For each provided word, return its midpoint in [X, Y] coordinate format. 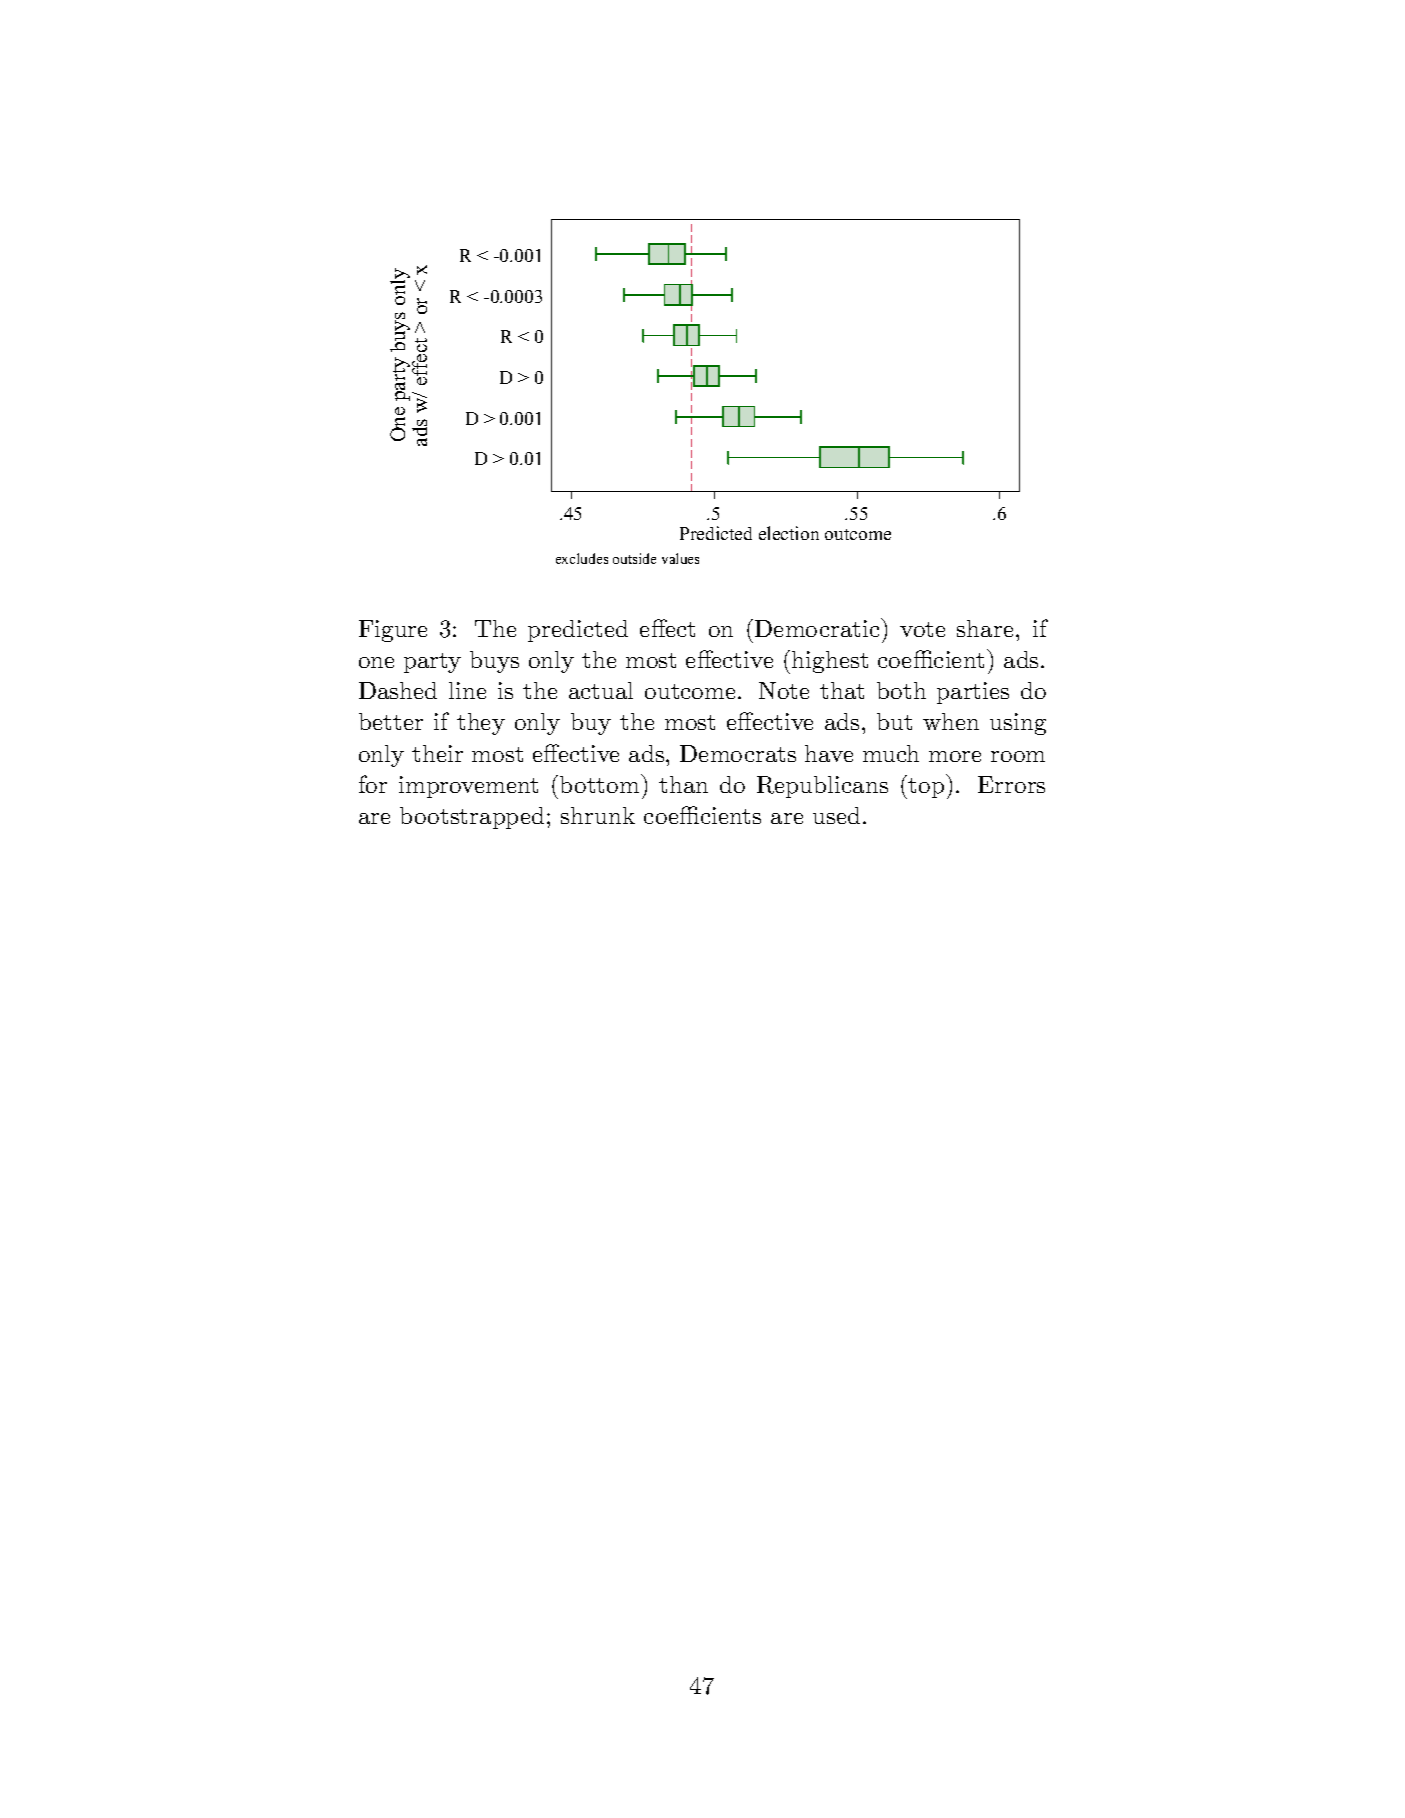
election [789, 533]
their [437, 753]
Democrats [738, 753]
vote [922, 629]
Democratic [818, 627]
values [680, 558]
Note [784, 690]
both [901, 690]
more [955, 756]
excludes [582, 558]
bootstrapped [472, 818]
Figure [393, 631]
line [467, 690]
